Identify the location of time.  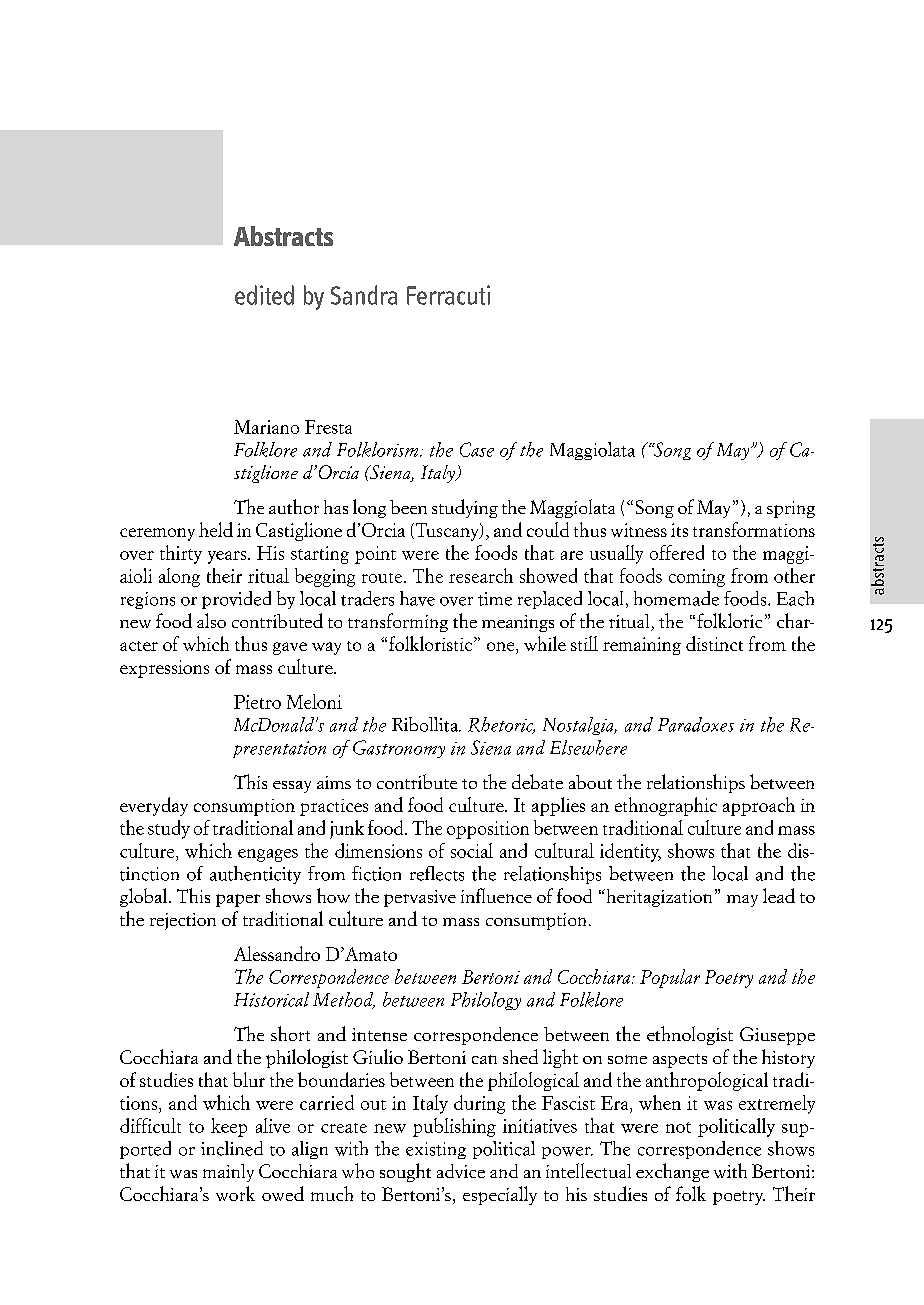
(495, 599).
